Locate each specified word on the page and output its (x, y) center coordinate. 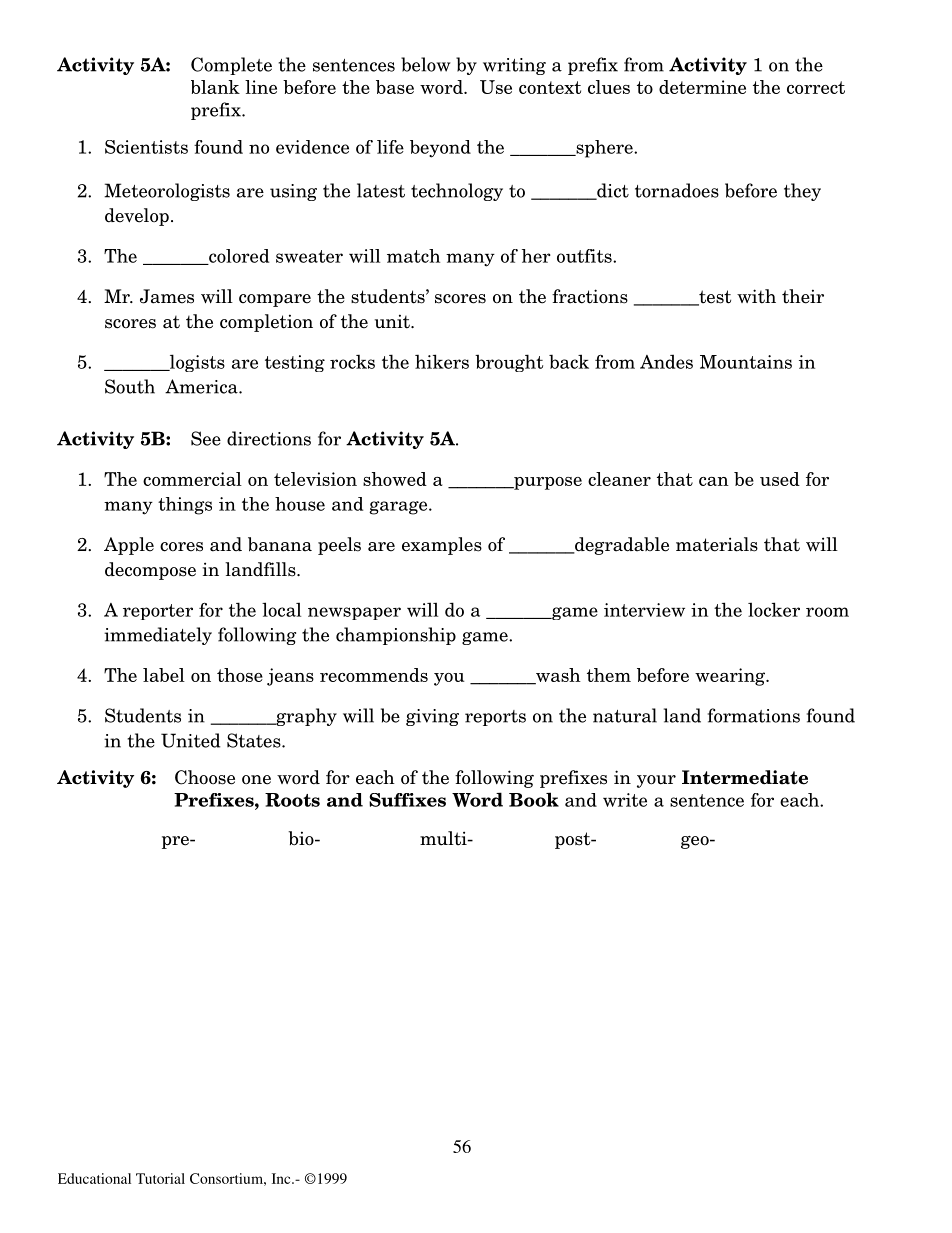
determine (702, 87)
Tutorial (160, 1178)
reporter (158, 612)
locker (774, 609)
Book (534, 799)
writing (514, 66)
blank (215, 87)
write (625, 800)
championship (396, 636)
